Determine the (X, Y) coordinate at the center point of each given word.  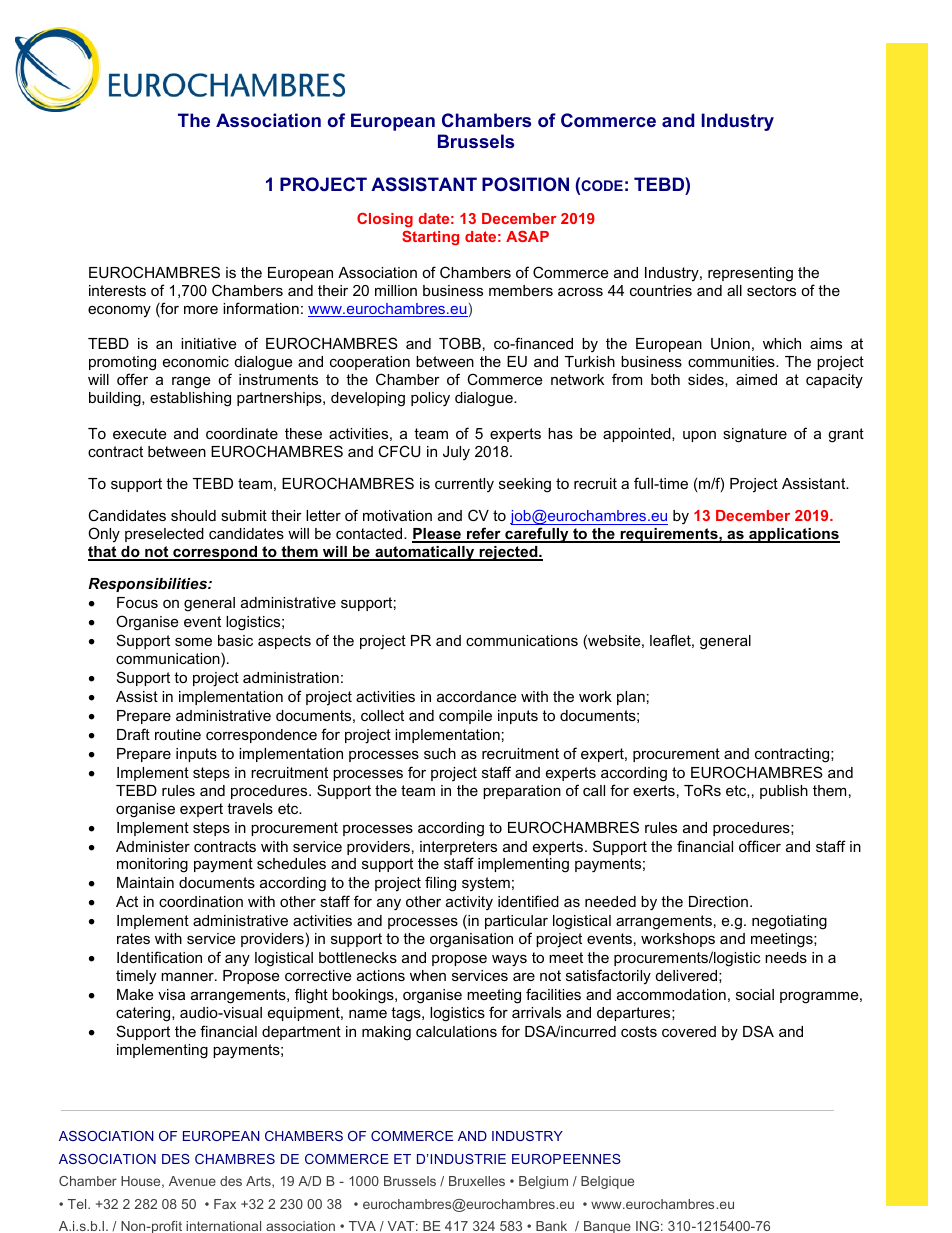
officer (760, 846)
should (193, 515)
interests (117, 290)
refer (484, 534)
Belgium (543, 1182)
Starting (430, 238)
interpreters (458, 849)
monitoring (152, 865)
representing (750, 274)
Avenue (192, 1181)
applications (793, 535)
